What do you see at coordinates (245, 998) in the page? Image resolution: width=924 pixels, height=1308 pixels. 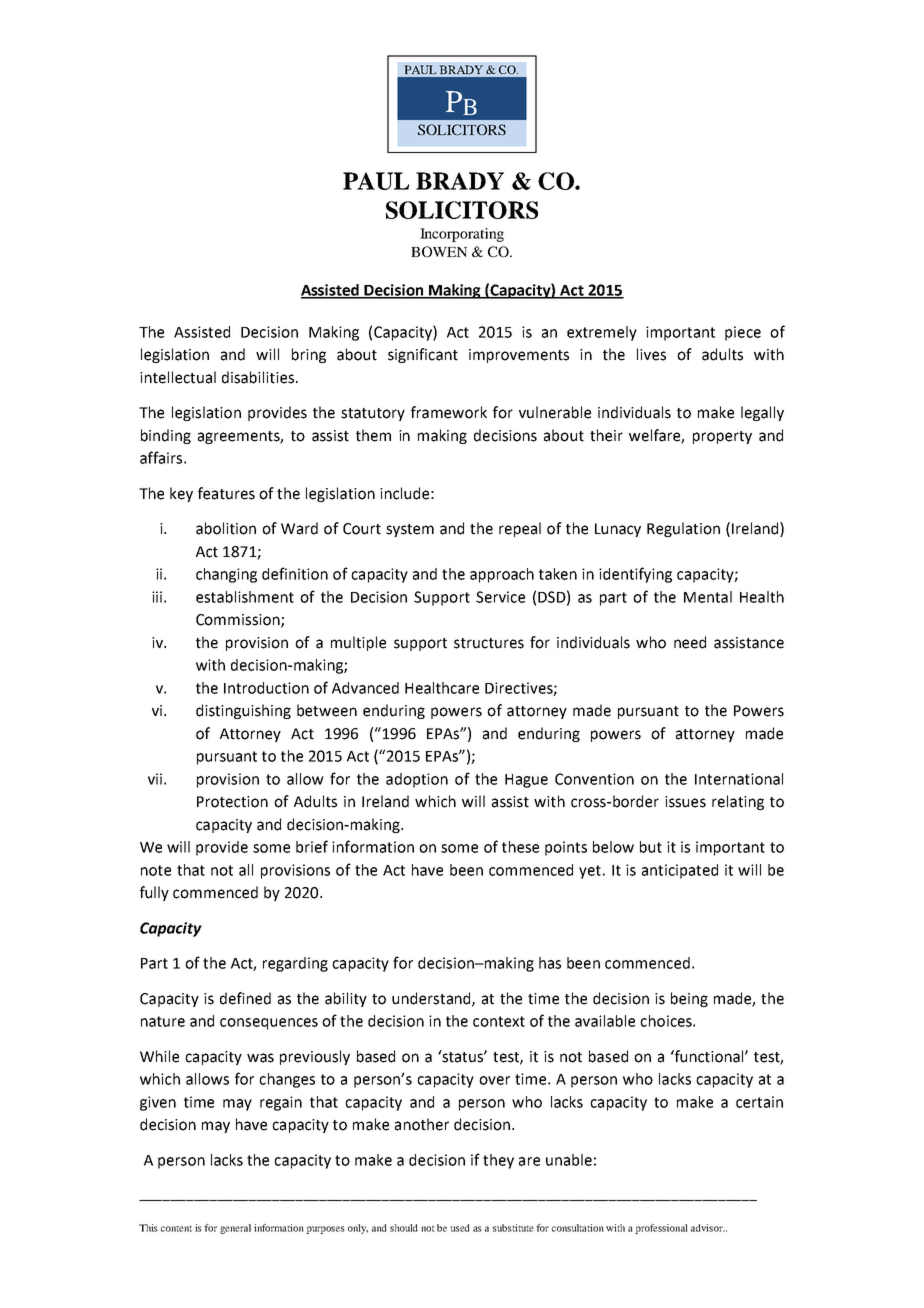 I see `defined` at bounding box center [245, 998].
